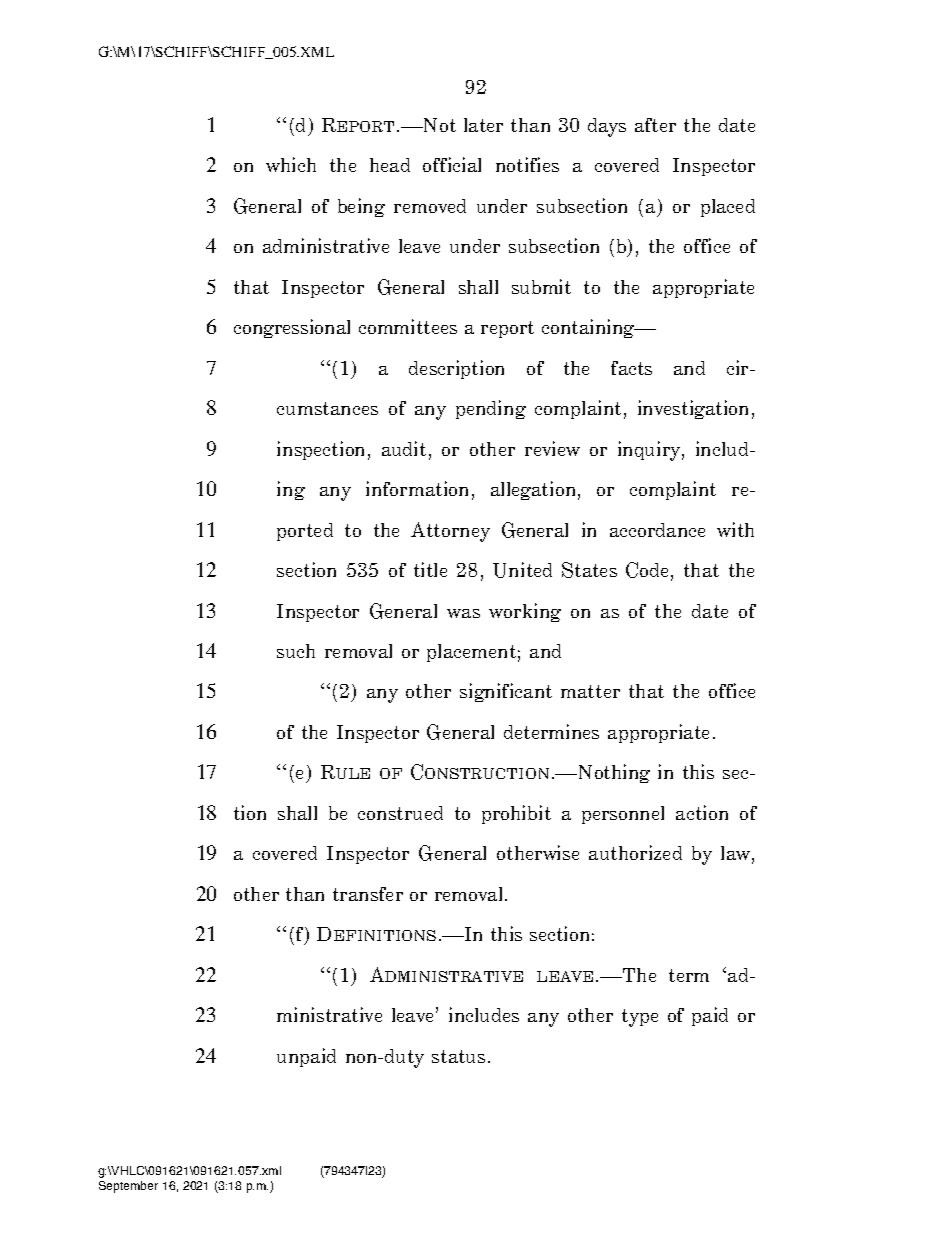 The image size is (952, 1233). Describe the element at coordinates (631, 368) in the screenshot. I see `facts` at that location.
